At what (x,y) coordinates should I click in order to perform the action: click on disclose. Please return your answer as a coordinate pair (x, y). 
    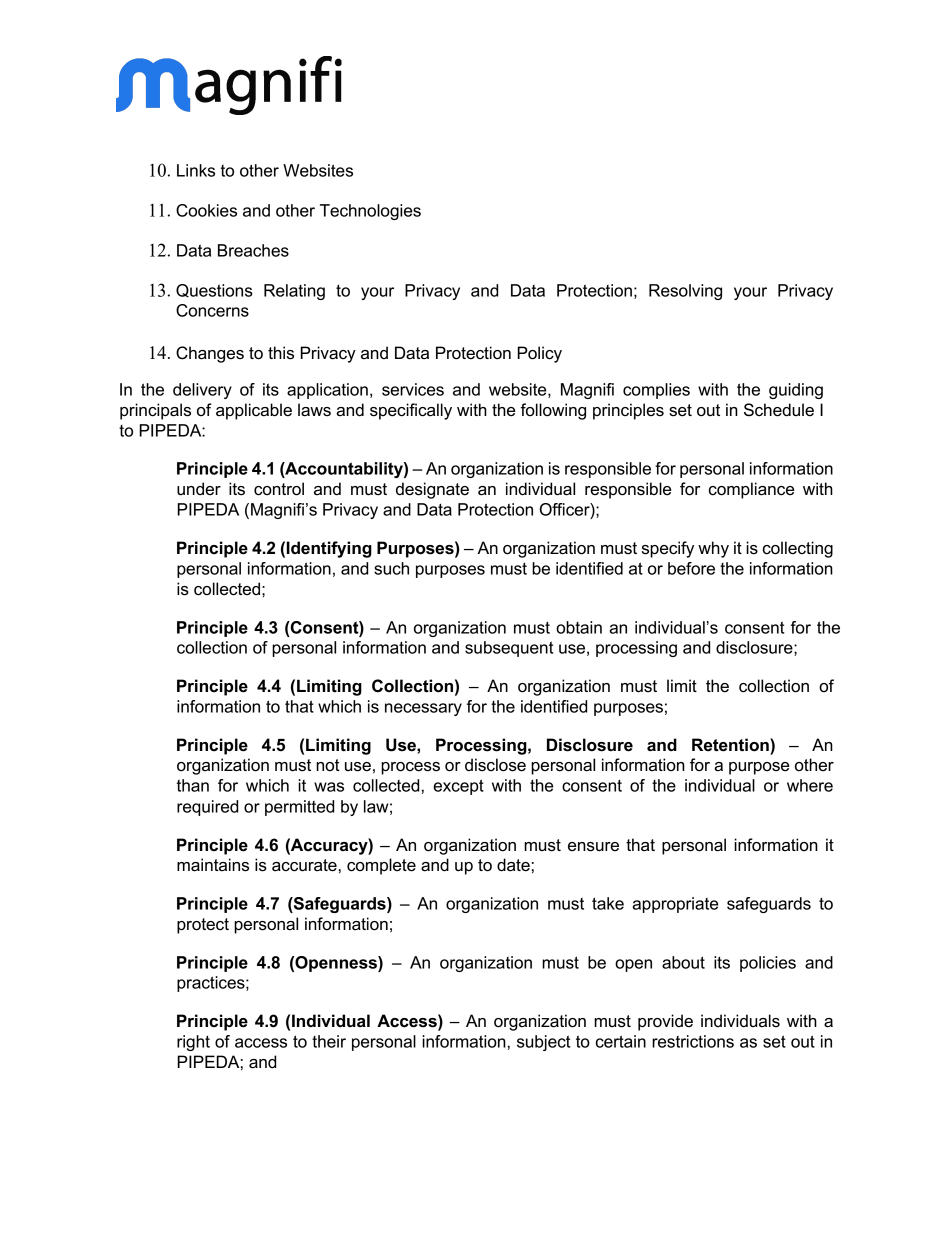
    Looking at the image, I should click on (495, 765).
